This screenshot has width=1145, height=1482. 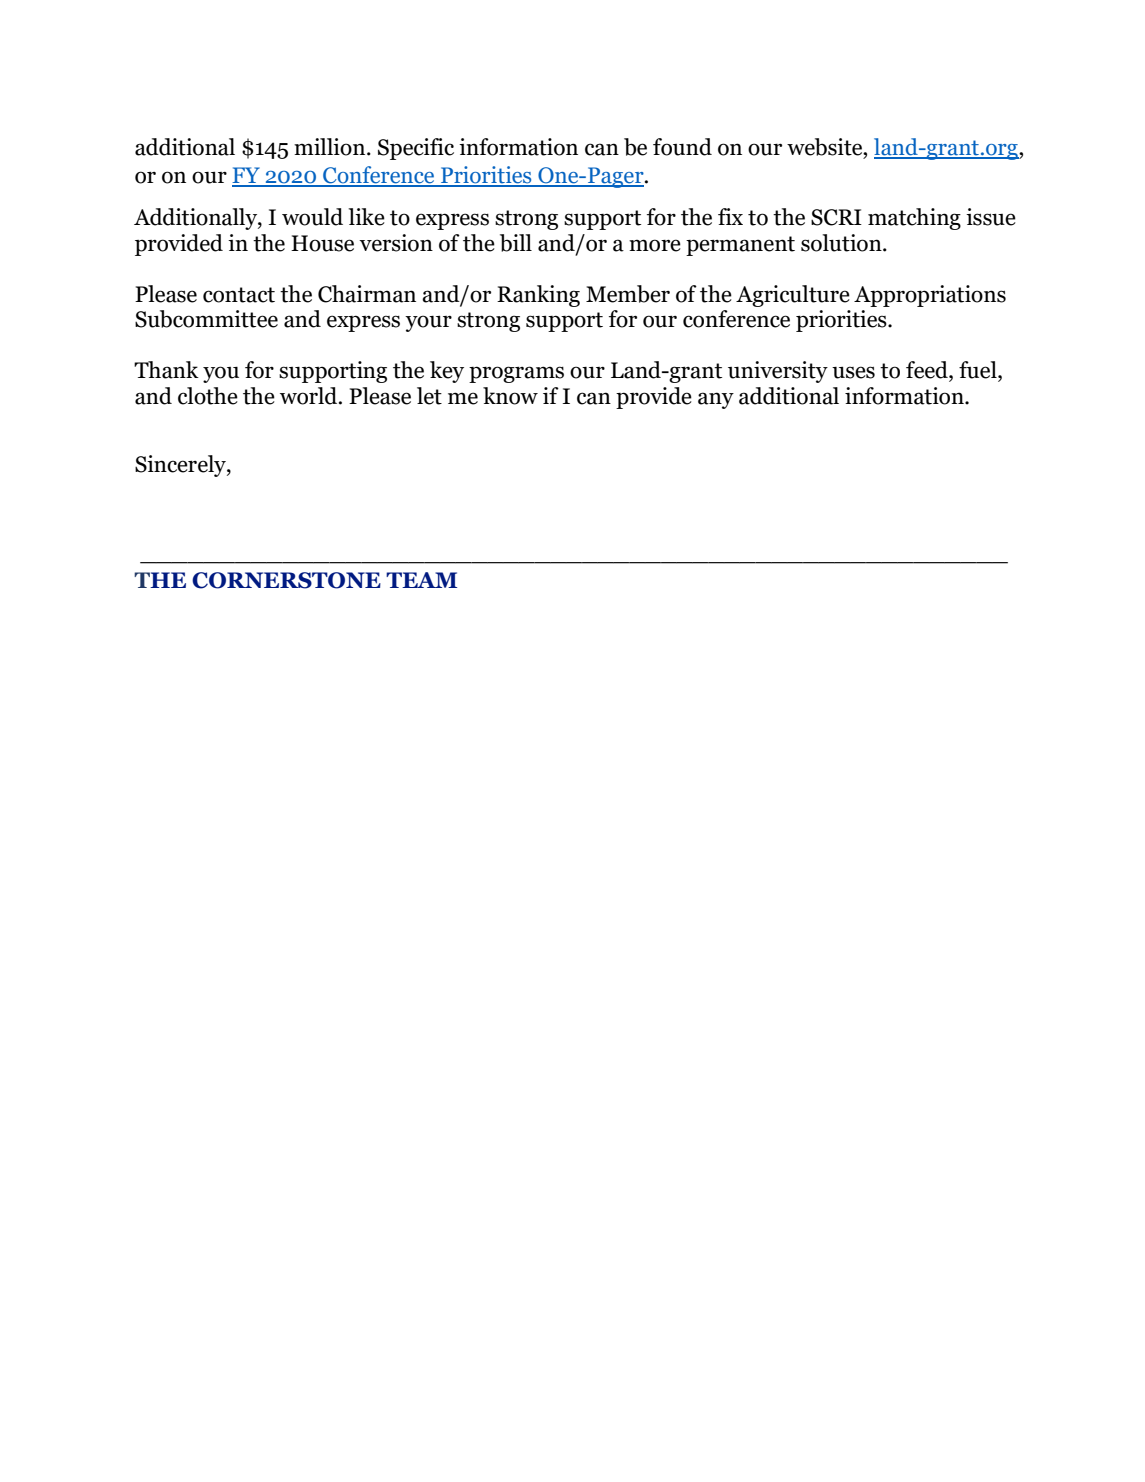 What do you see at coordinates (331, 147) in the screenshot?
I see `million` at bounding box center [331, 147].
